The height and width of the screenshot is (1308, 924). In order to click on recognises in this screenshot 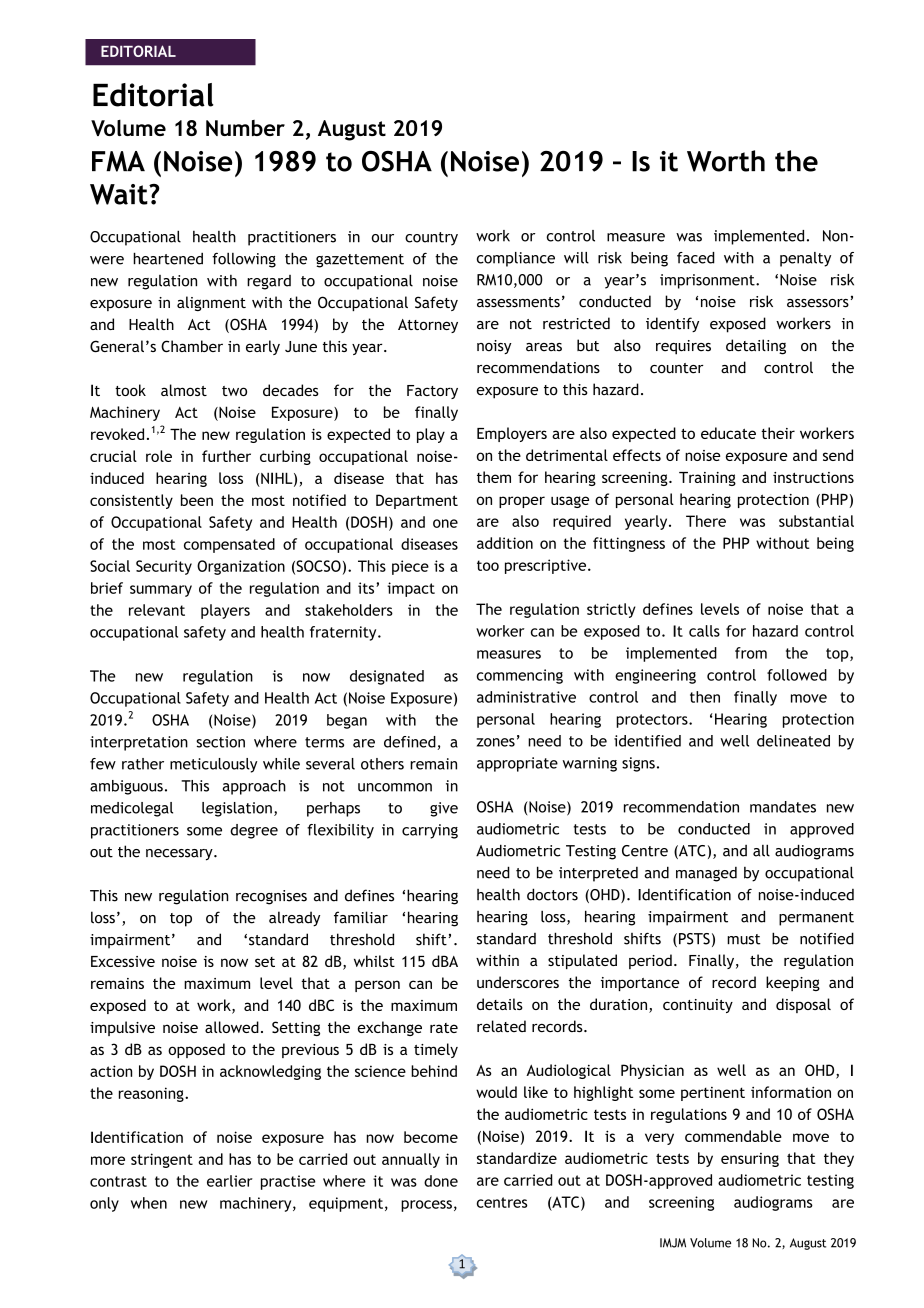, I will do `click(271, 897)`.
